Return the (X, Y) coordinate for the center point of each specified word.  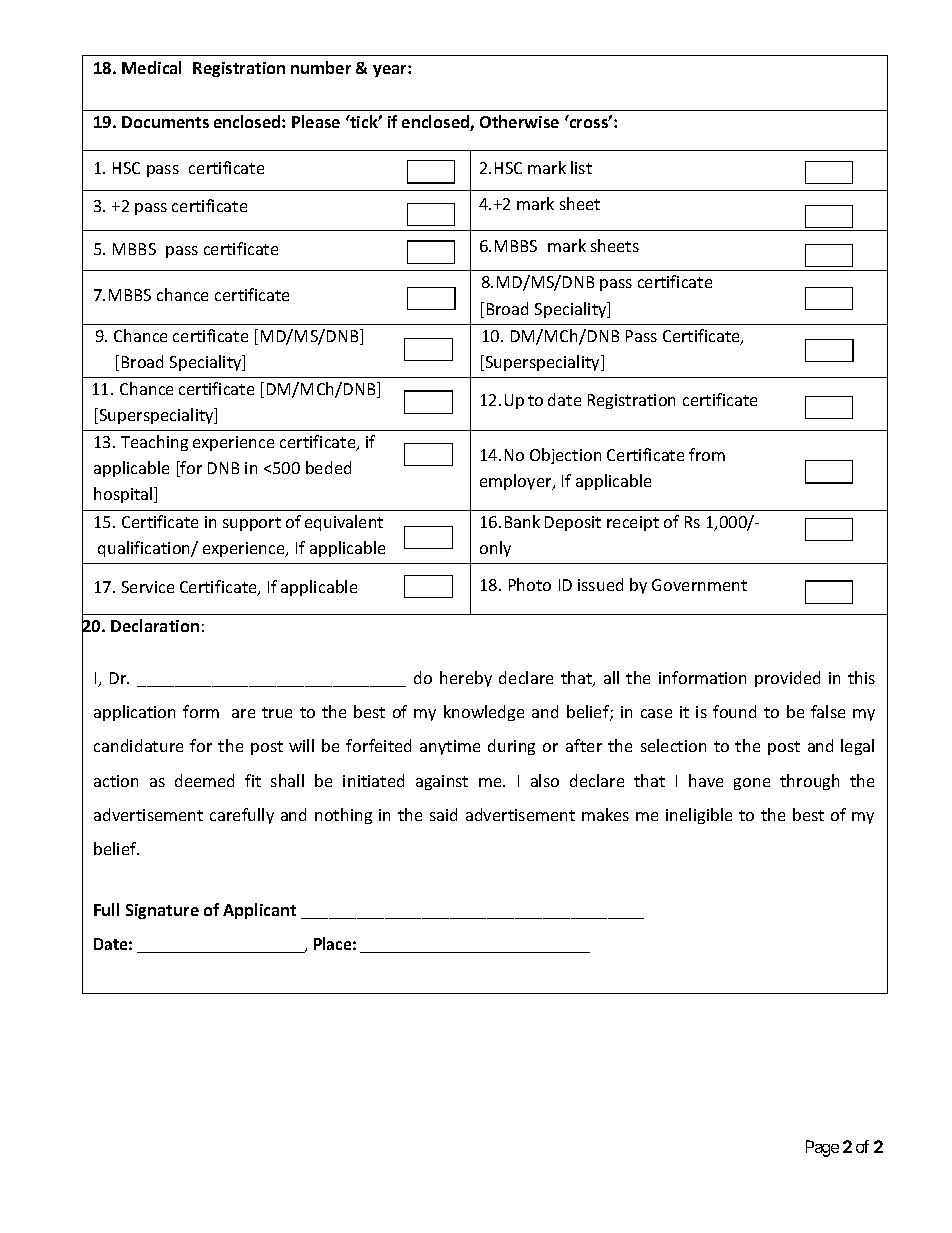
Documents (165, 122)
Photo (530, 584)
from (707, 454)
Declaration (155, 625)
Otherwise (519, 121)
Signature (162, 911)
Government (699, 585)
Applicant (259, 911)
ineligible (699, 816)
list (581, 167)
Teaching (154, 443)
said (443, 814)
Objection (565, 456)
